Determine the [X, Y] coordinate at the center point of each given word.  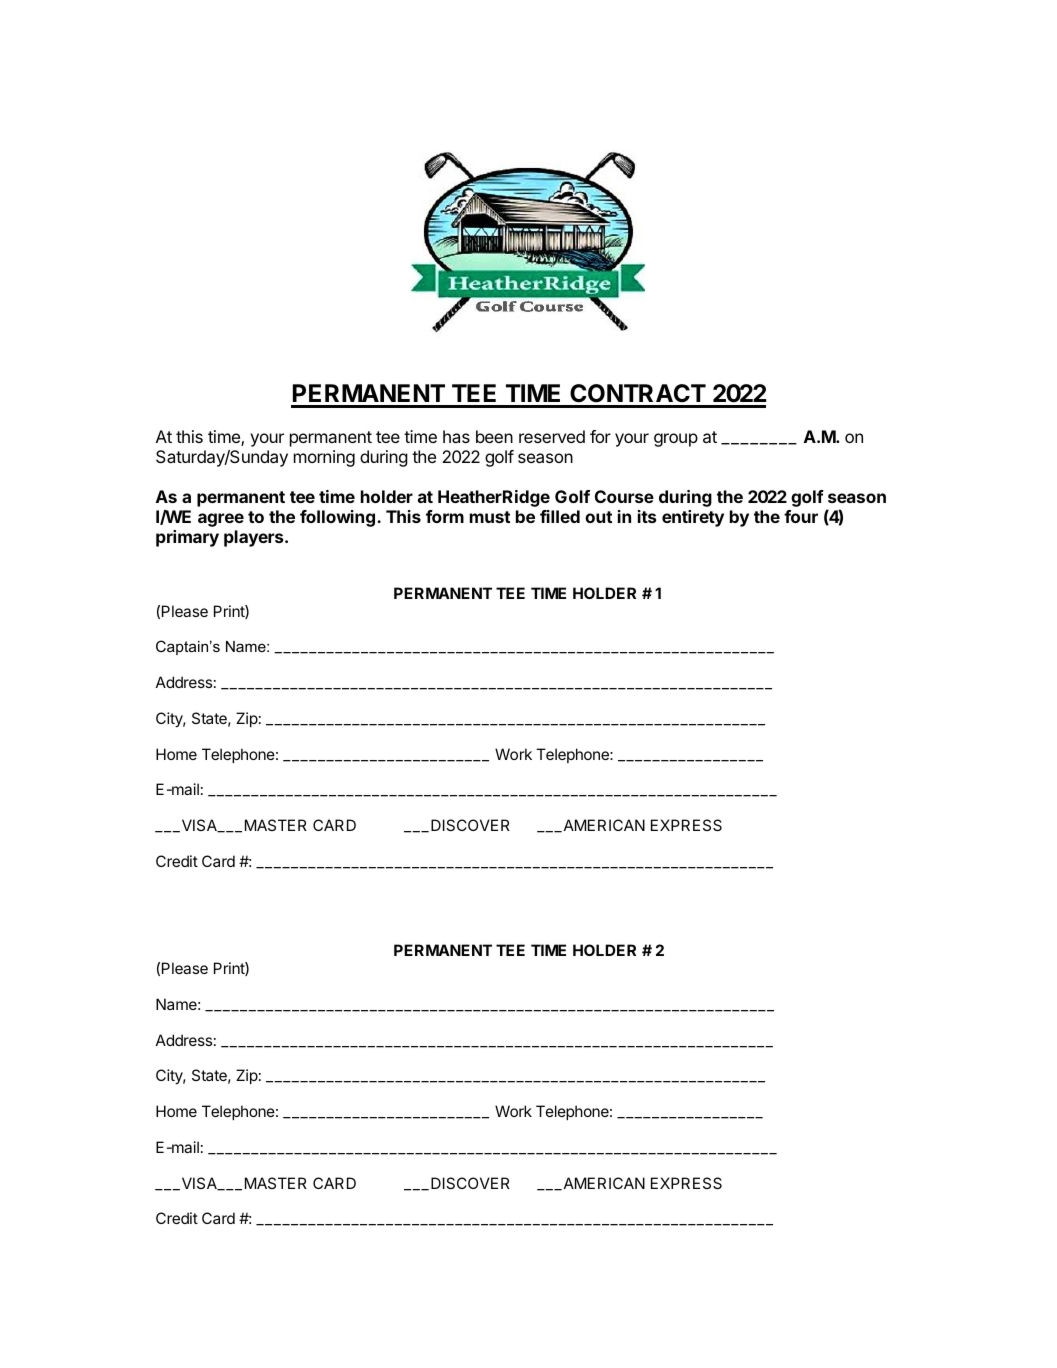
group [676, 440]
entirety [693, 518]
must [490, 517]
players [255, 538]
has [456, 436]
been [494, 436]
